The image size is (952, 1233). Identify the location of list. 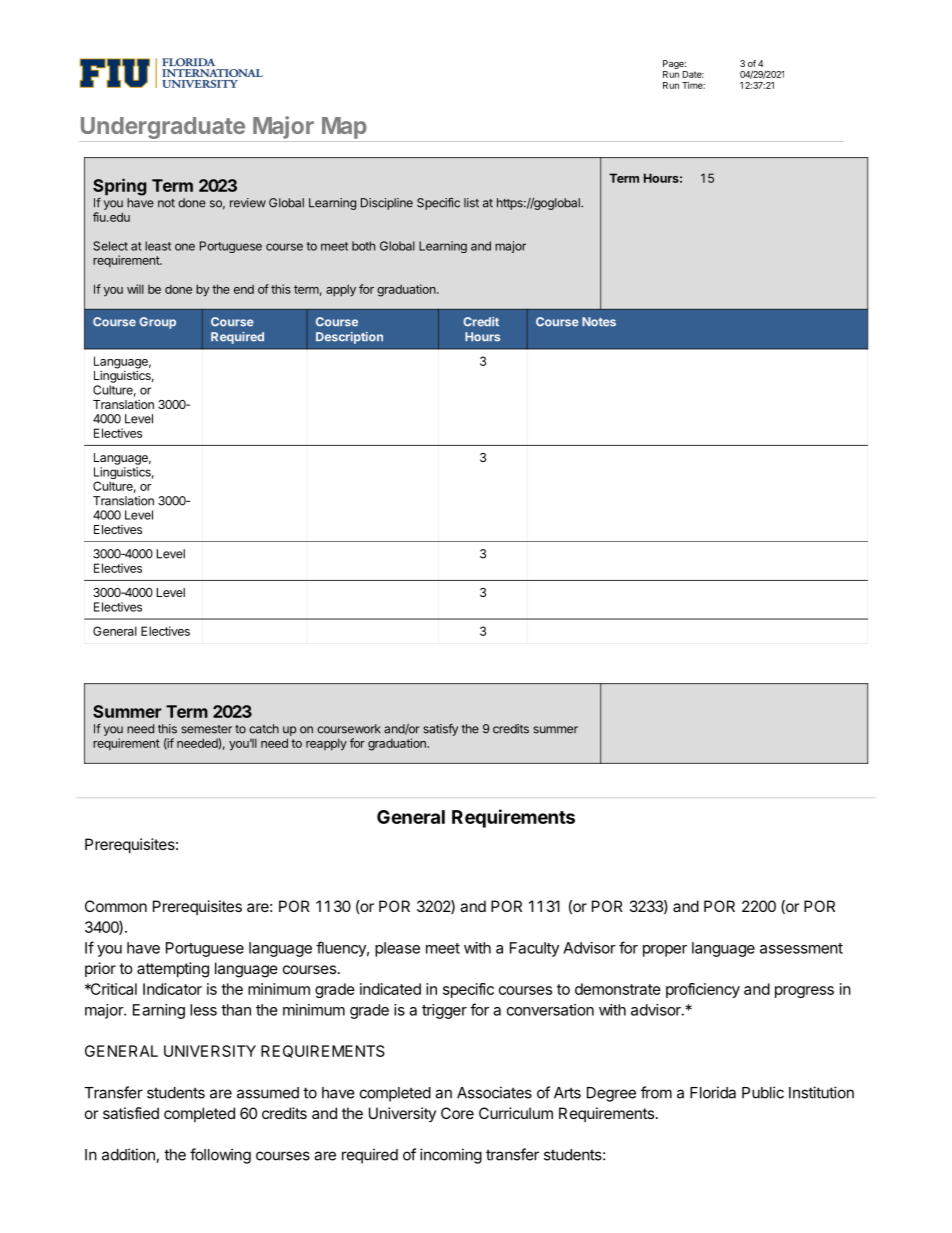
(471, 203).
